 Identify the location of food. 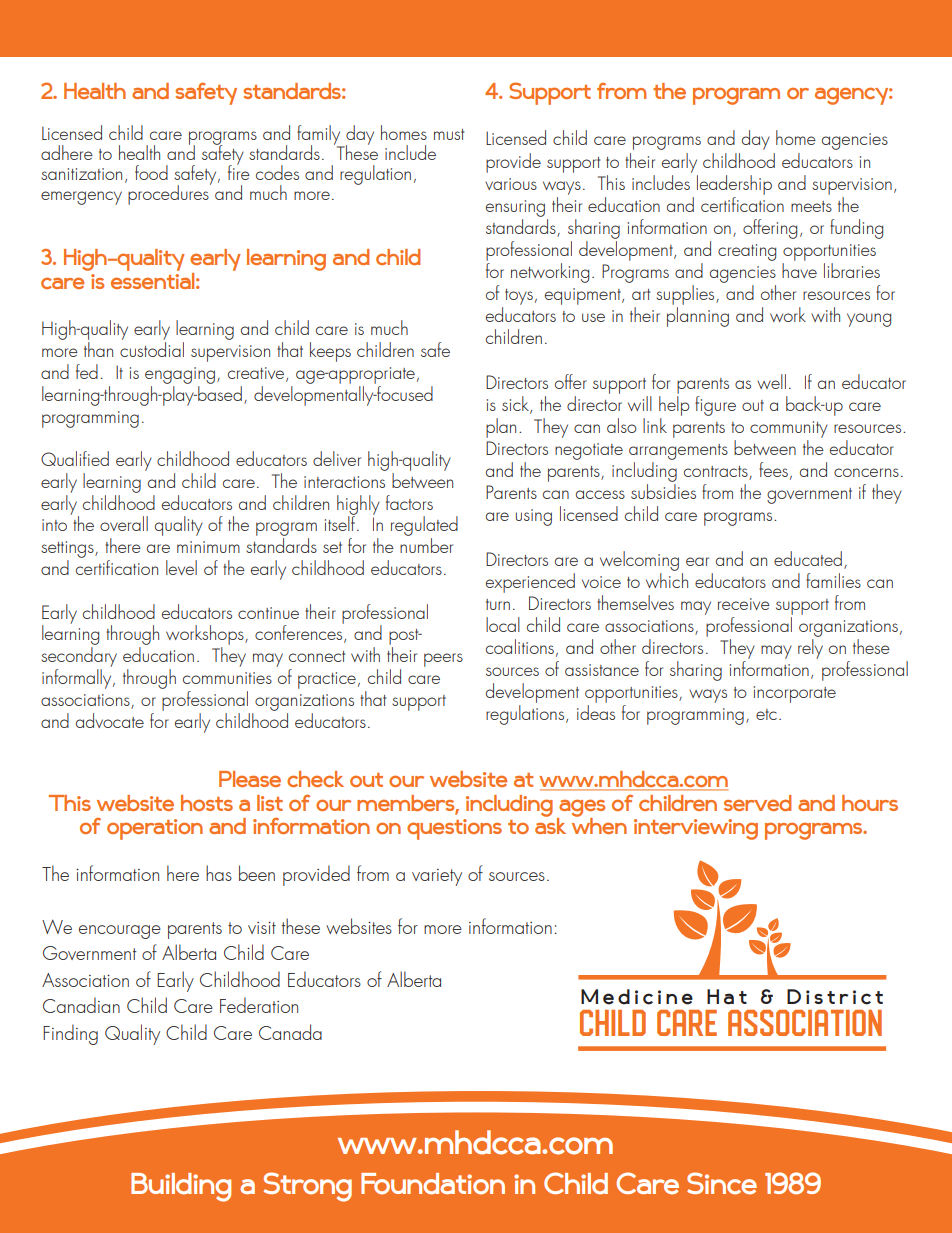
(151, 172).
